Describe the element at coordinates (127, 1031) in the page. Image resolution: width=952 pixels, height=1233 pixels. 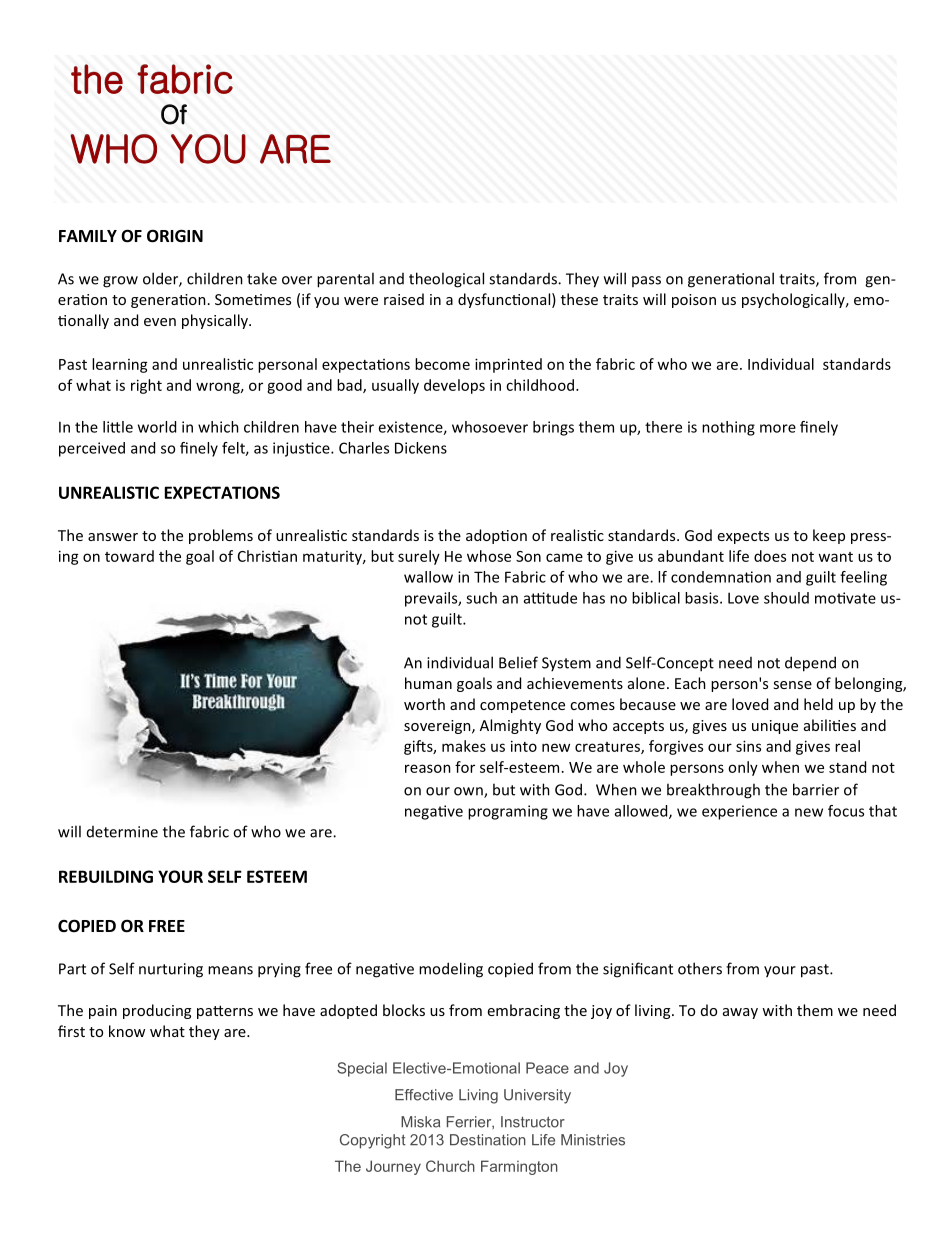
I see `know` at that location.
